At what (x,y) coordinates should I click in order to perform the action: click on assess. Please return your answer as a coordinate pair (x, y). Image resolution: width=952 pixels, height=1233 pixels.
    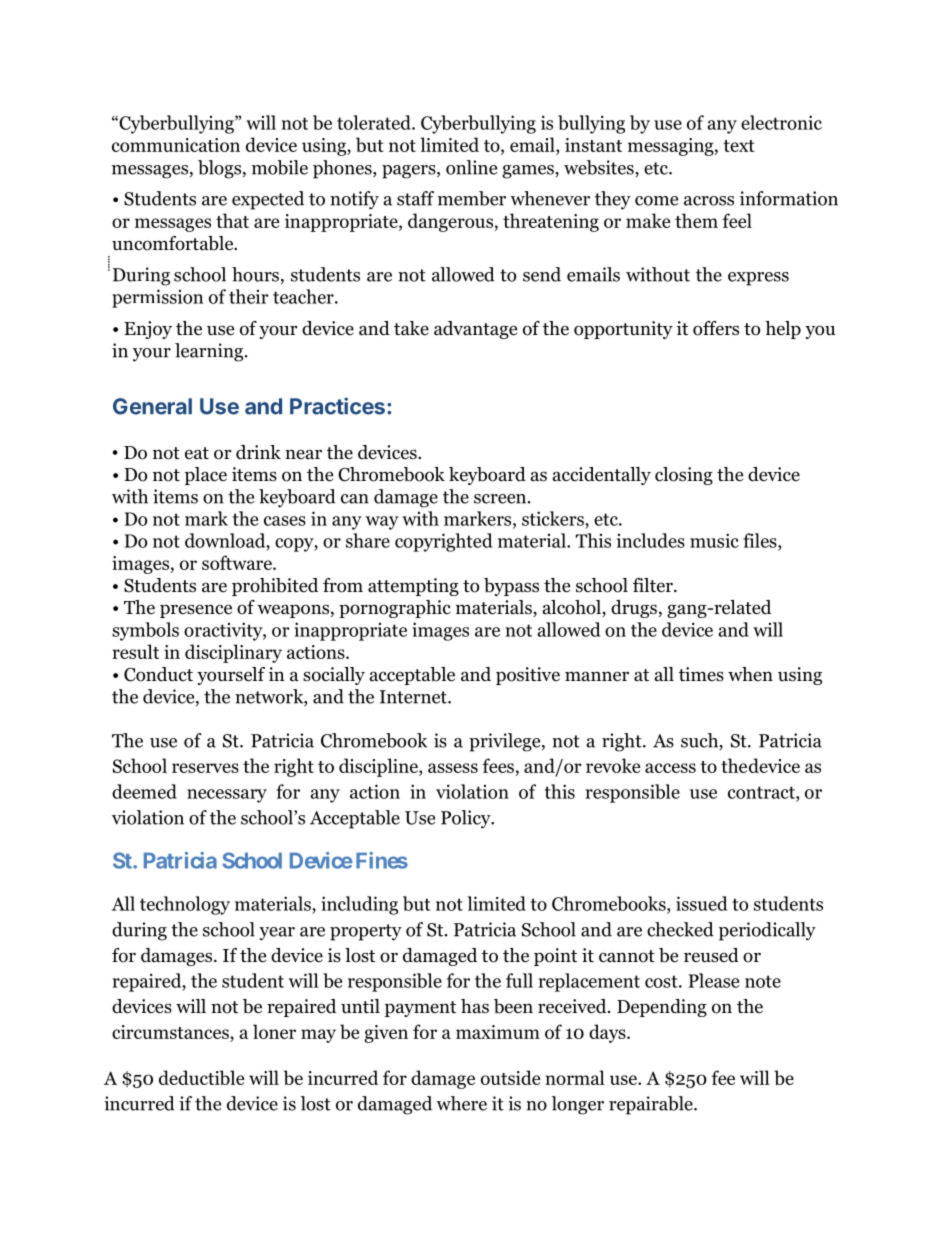
    Looking at the image, I should click on (453, 768).
